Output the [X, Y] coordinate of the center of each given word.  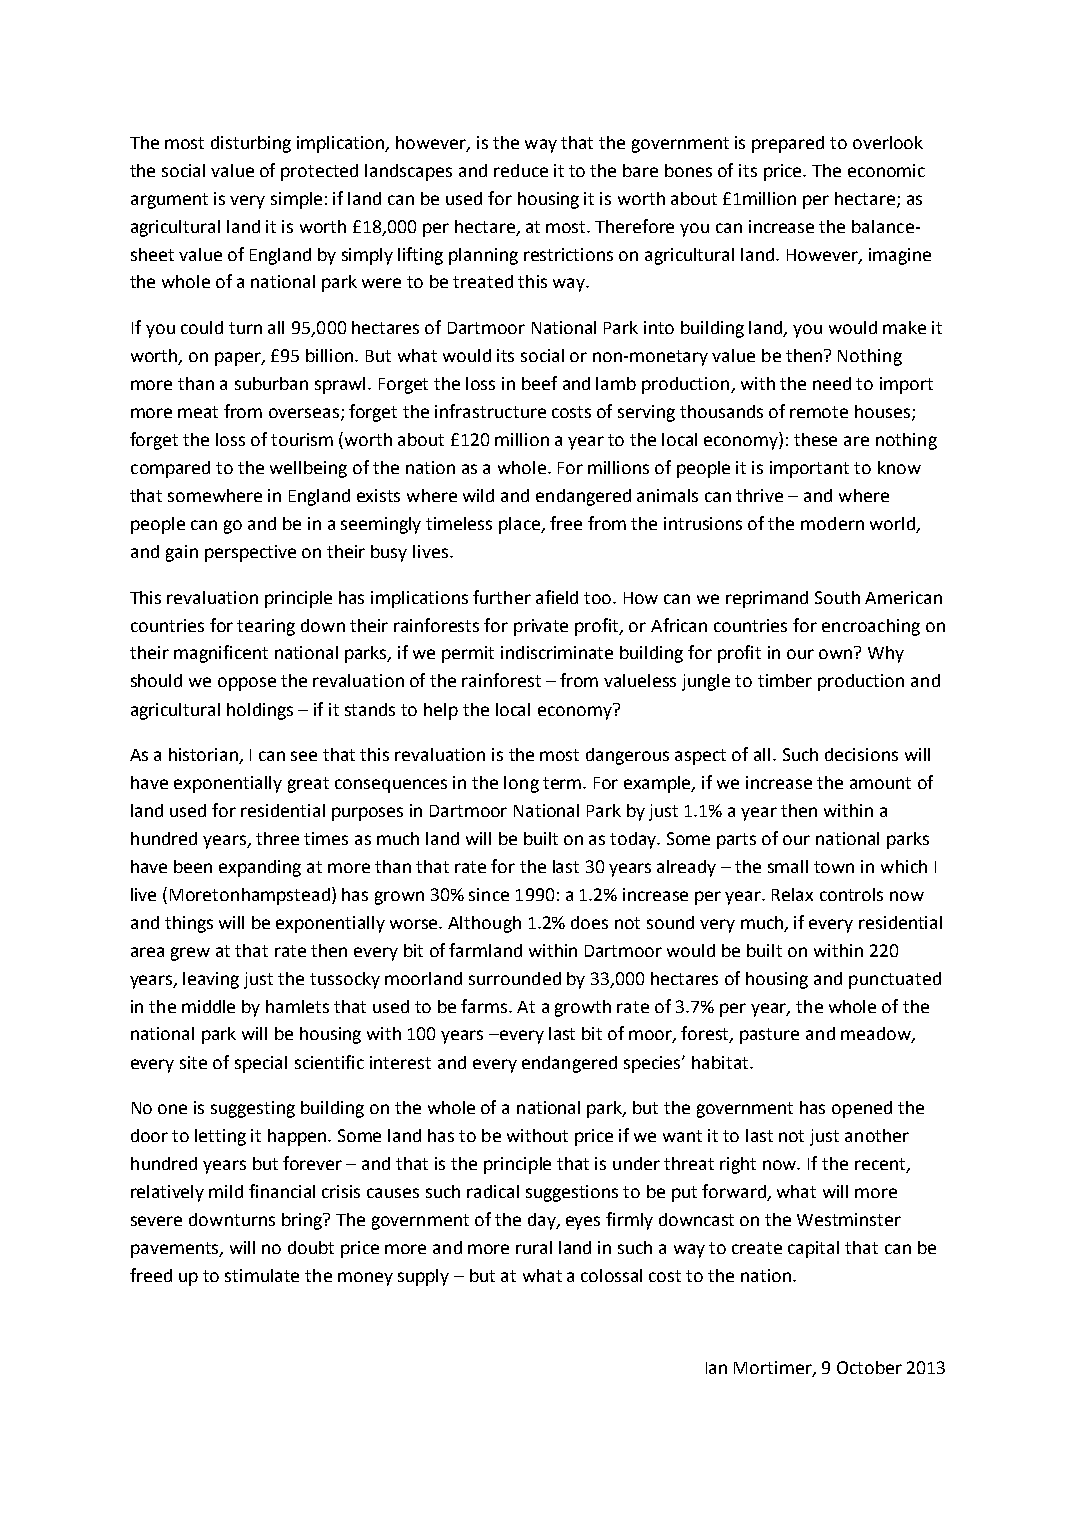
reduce [521, 170]
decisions [861, 754]
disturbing [251, 144]
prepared [788, 144]
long [521, 784]
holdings [260, 711]
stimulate [262, 1275]
